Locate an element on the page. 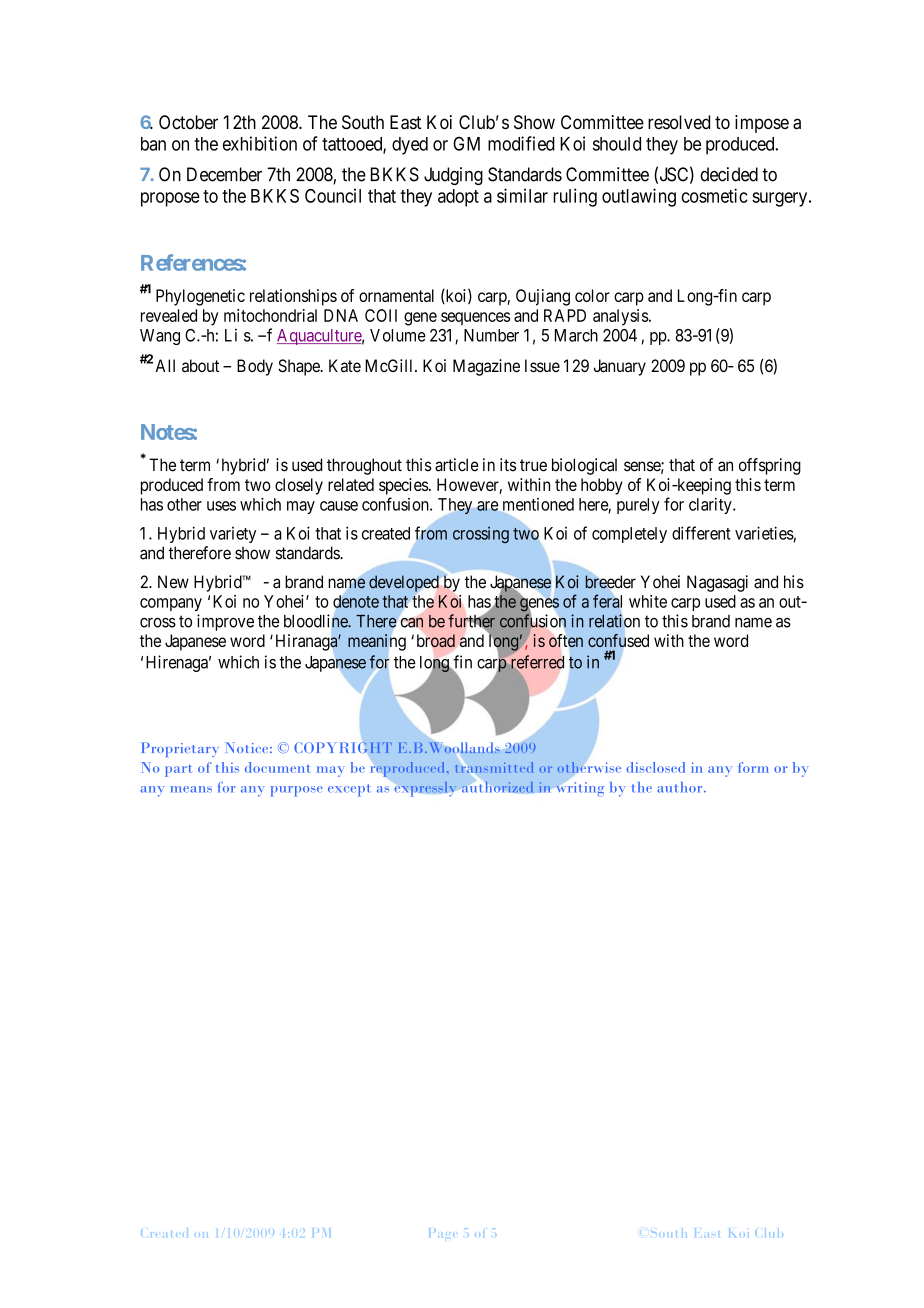 This page has height=1308, width=924. disclosed is located at coordinates (655, 767).
